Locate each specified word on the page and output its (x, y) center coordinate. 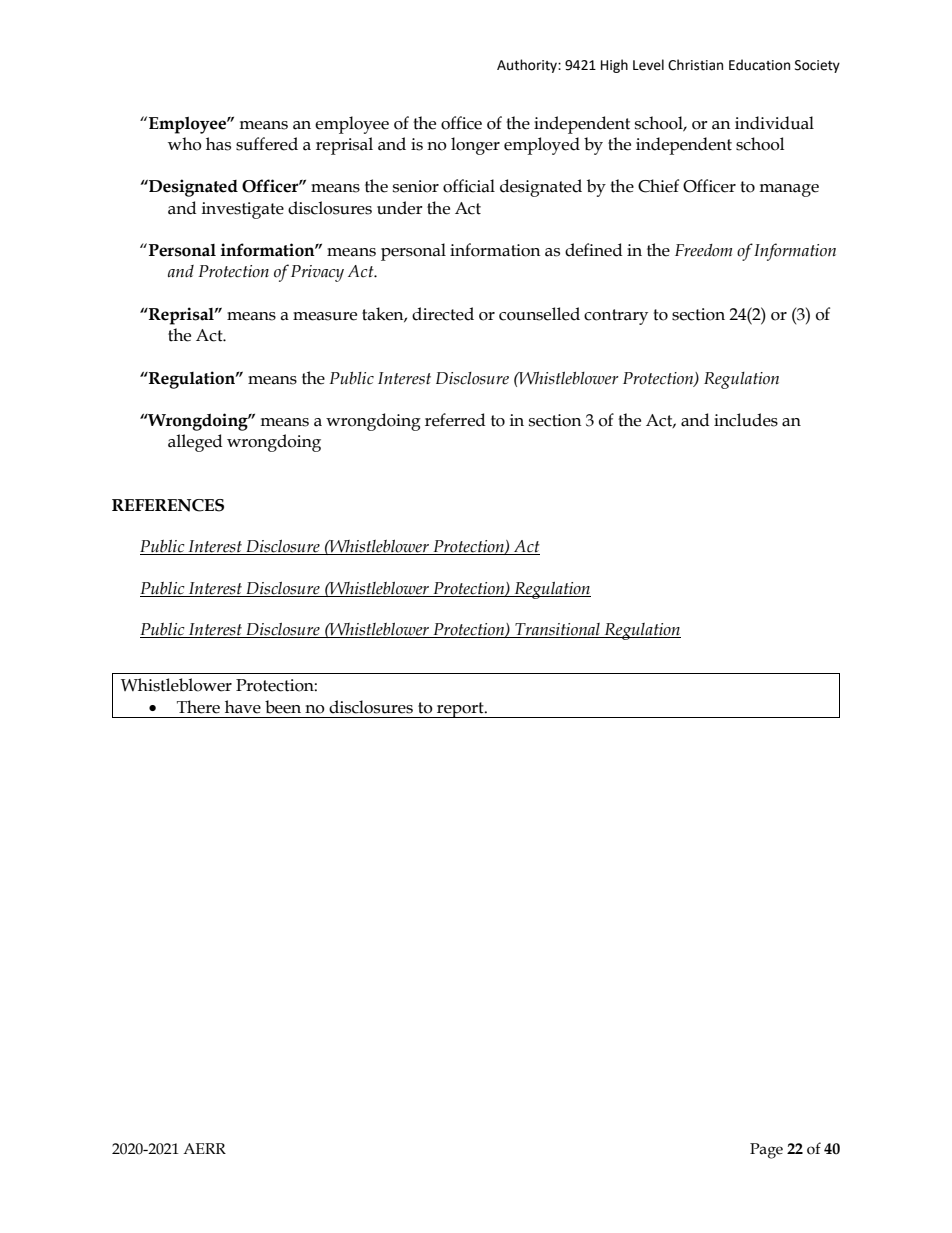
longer (475, 146)
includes (746, 420)
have (243, 707)
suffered (267, 144)
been (283, 707)
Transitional (557, 629)
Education (759, 65)
